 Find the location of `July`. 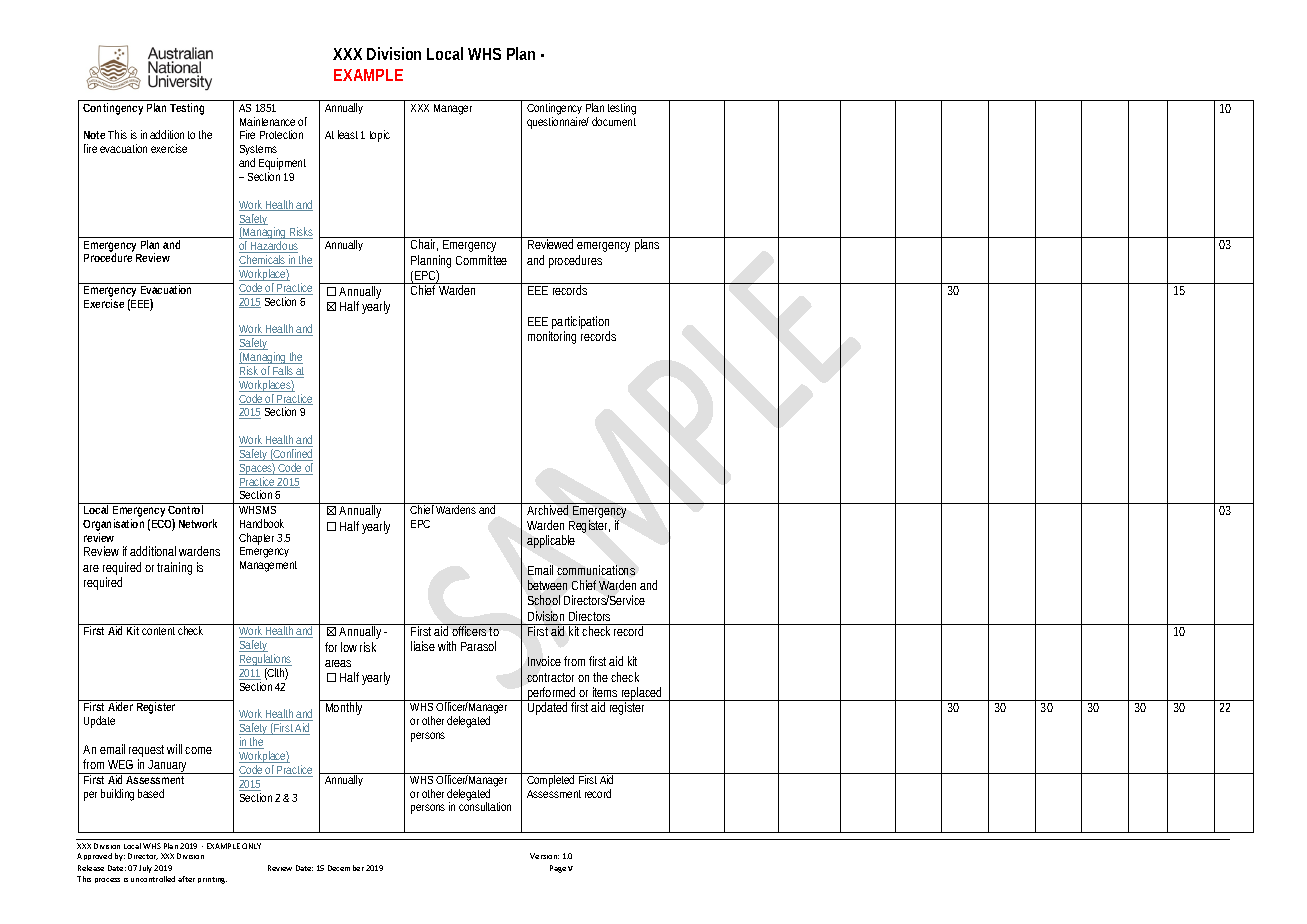

July is located at coordinates (147, 869).
